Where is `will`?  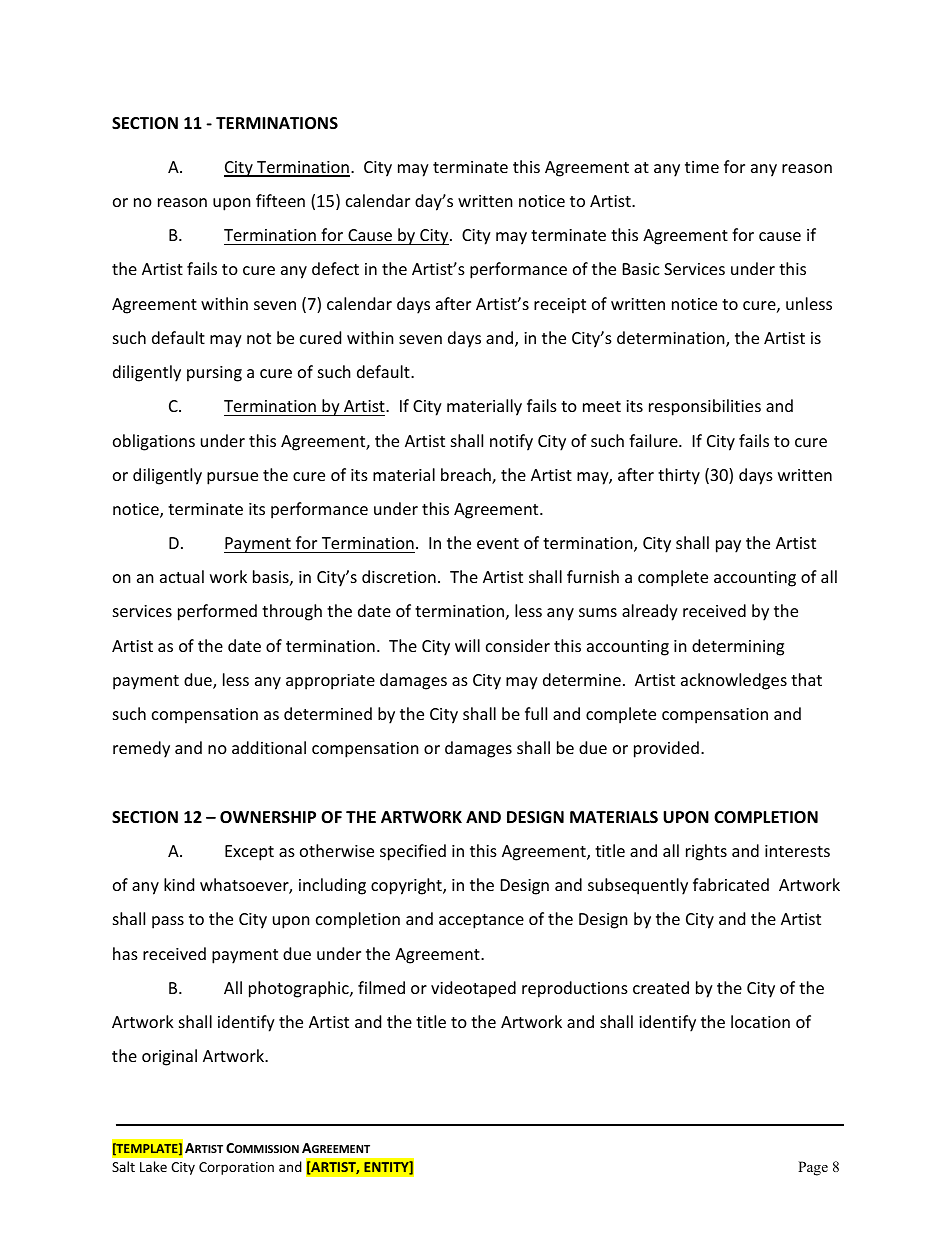
will is located at coordinates (467, 645).
